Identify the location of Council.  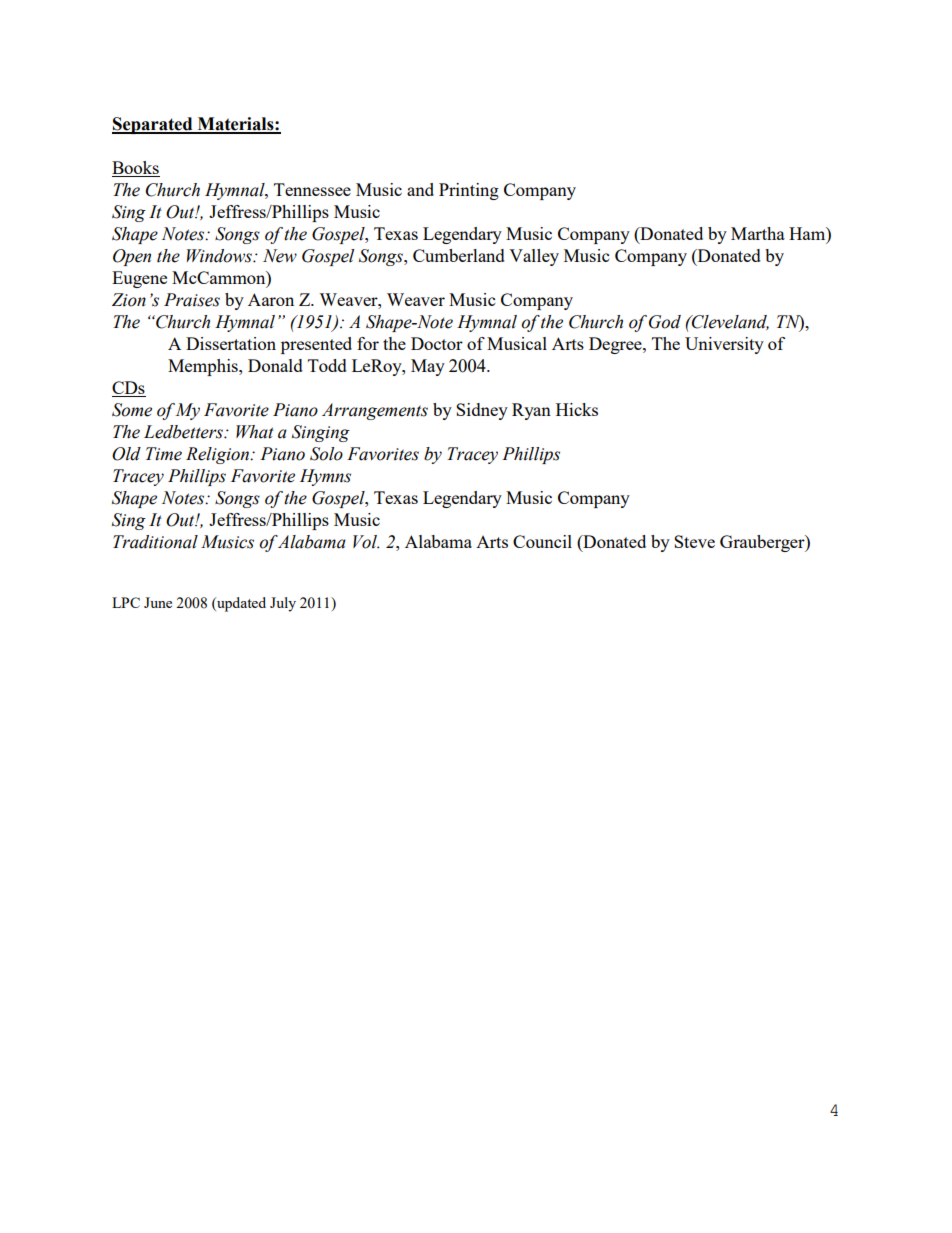
(542, 541).
